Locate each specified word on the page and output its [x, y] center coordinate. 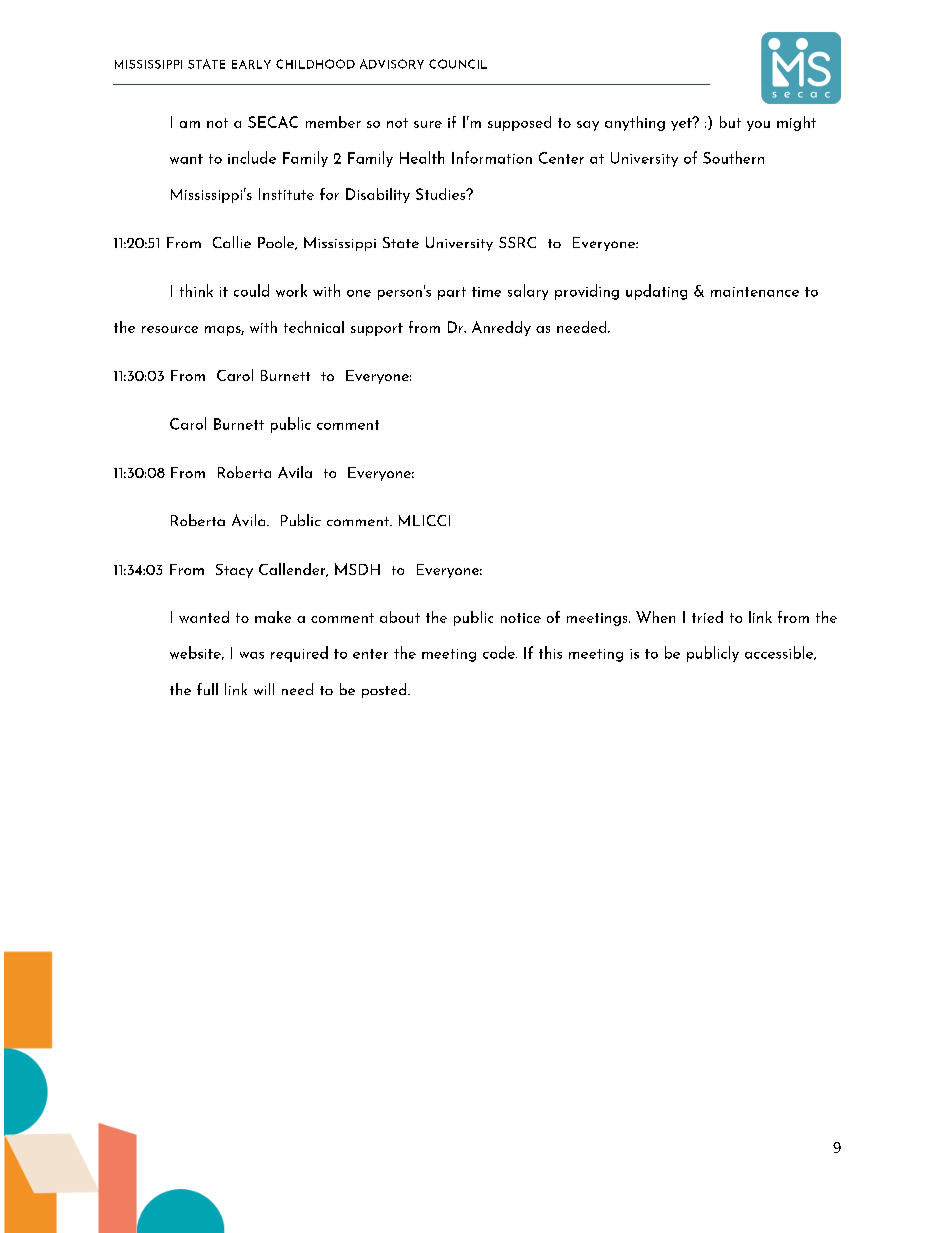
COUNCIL [458, 64]
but [730, 122]
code [500, 652]
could [251, 290]
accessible [780, 653]
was [252, 655]
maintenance [755, 292]
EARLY [251, 64]
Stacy [234, 571]
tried [707, 617]
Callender [293, 570]
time [486, 292]
